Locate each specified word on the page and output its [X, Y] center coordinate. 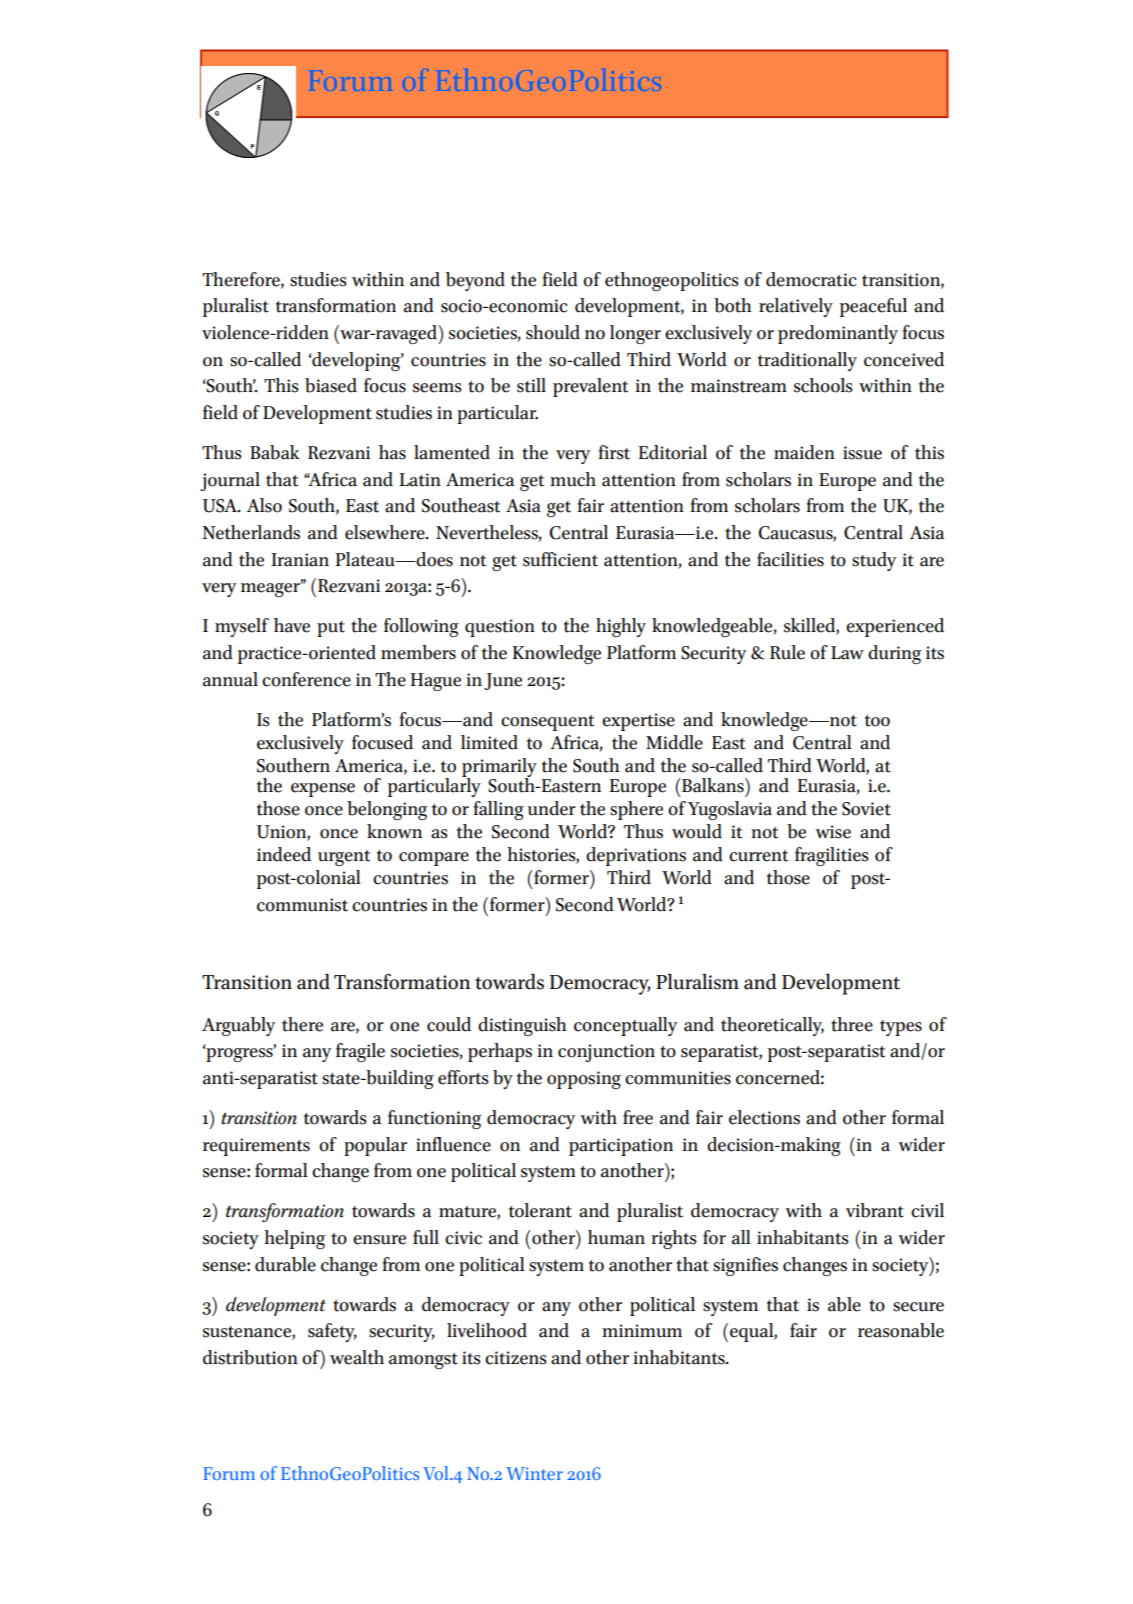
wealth [357, 1357]
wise [833, 832]
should [553, 332]
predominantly [838, 334]
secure [918, 1307]
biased [331, 385]
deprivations [636, 856]
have [292, 625]
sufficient [560, 559]
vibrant [875, 1210]
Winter [534, 1473]
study [874, 561]
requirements [256, 1147]
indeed [284, 854]
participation [621, 1147]
